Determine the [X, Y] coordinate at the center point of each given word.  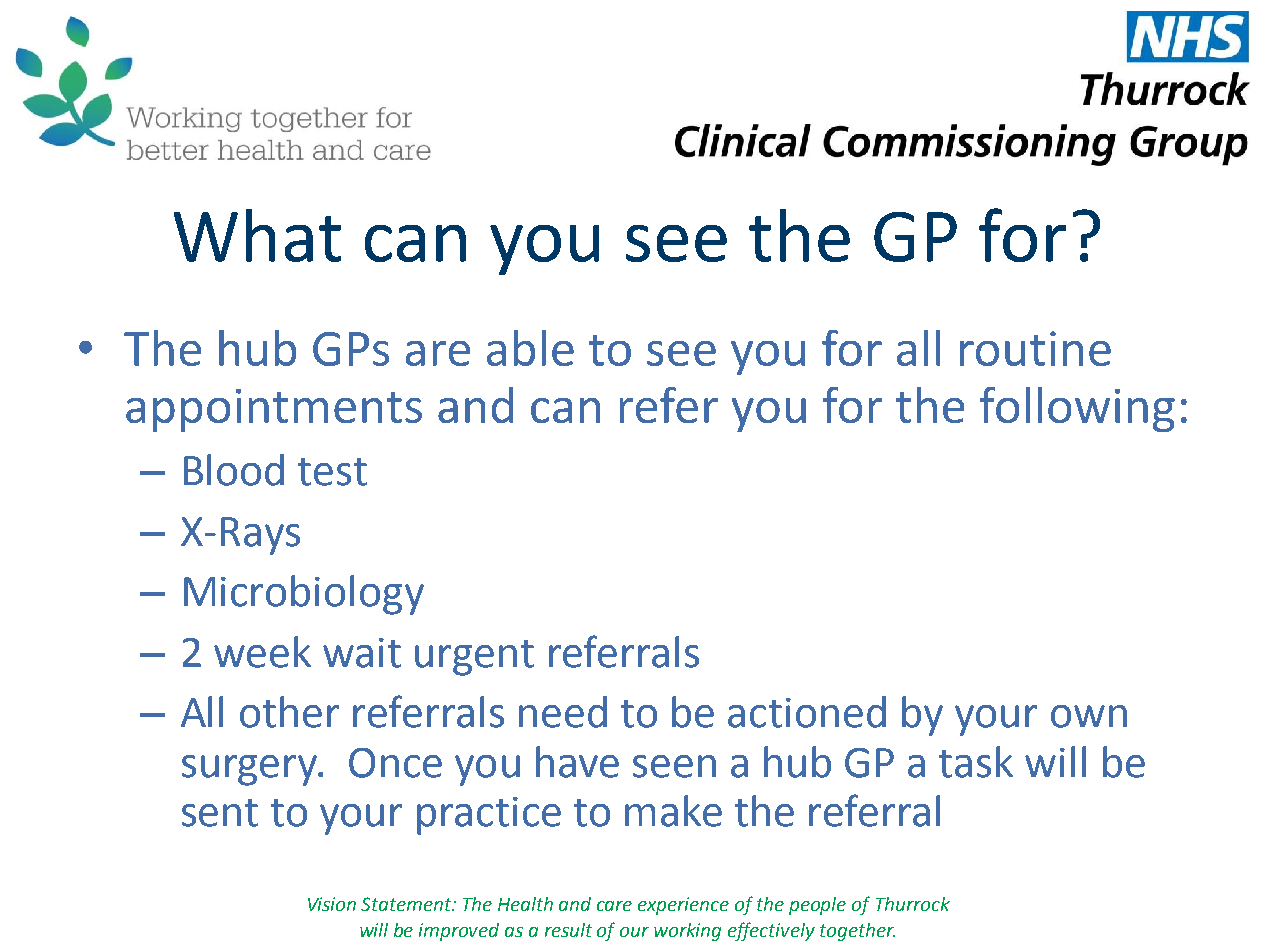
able [530, 348]
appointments [274, 410]
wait [362, 653]
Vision [332, 904]
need [563, 712]
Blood [234, 470]
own [1089, 716]
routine [1035, 348]
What [257, 235]
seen [674, 766]
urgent [474, 658]
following [1077, 409]
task [976, 762]
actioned [807, 712]
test [332, 472]
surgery [251, 770]
